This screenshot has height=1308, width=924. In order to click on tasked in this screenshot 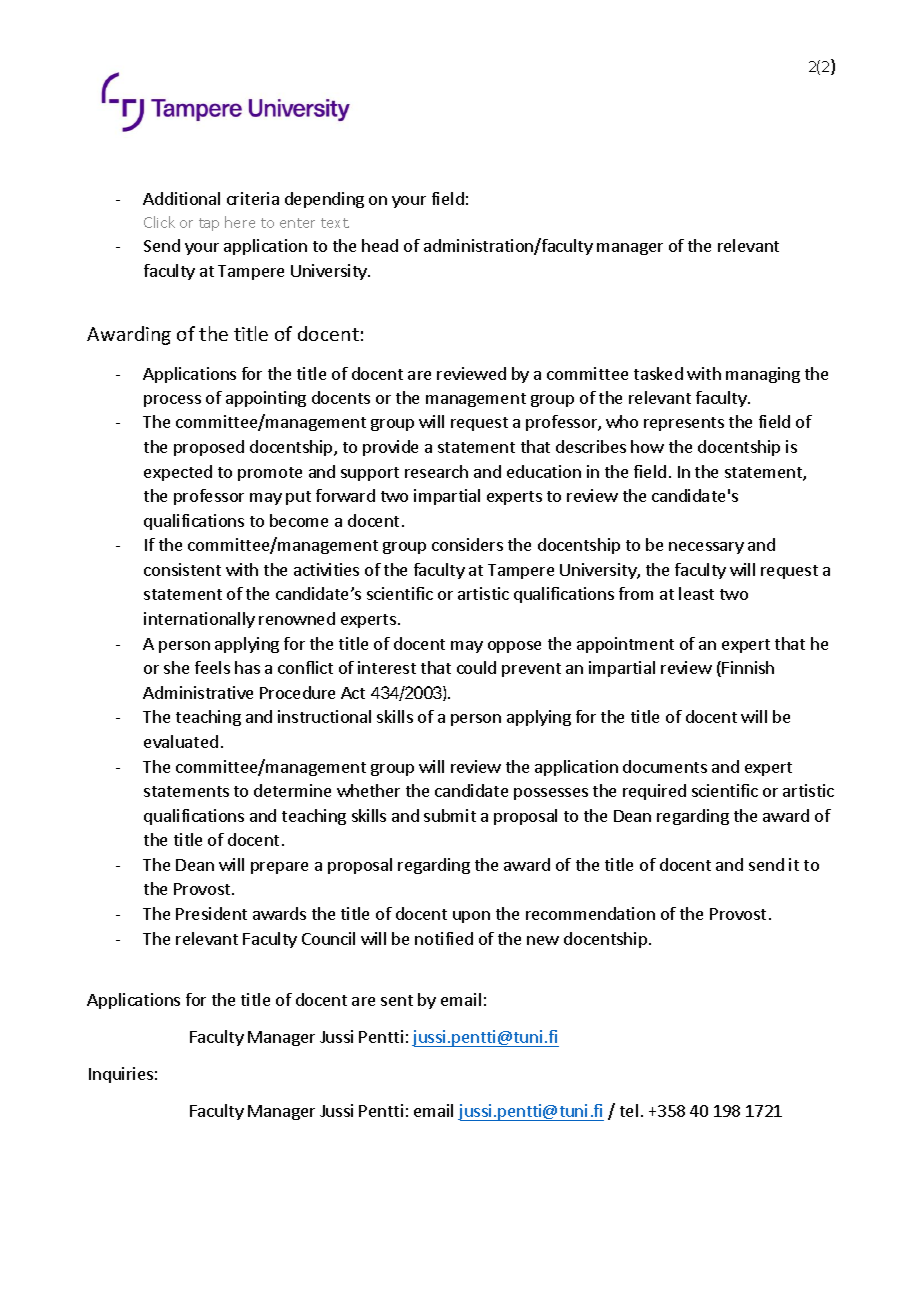, I will do `click(658, 373)`.
